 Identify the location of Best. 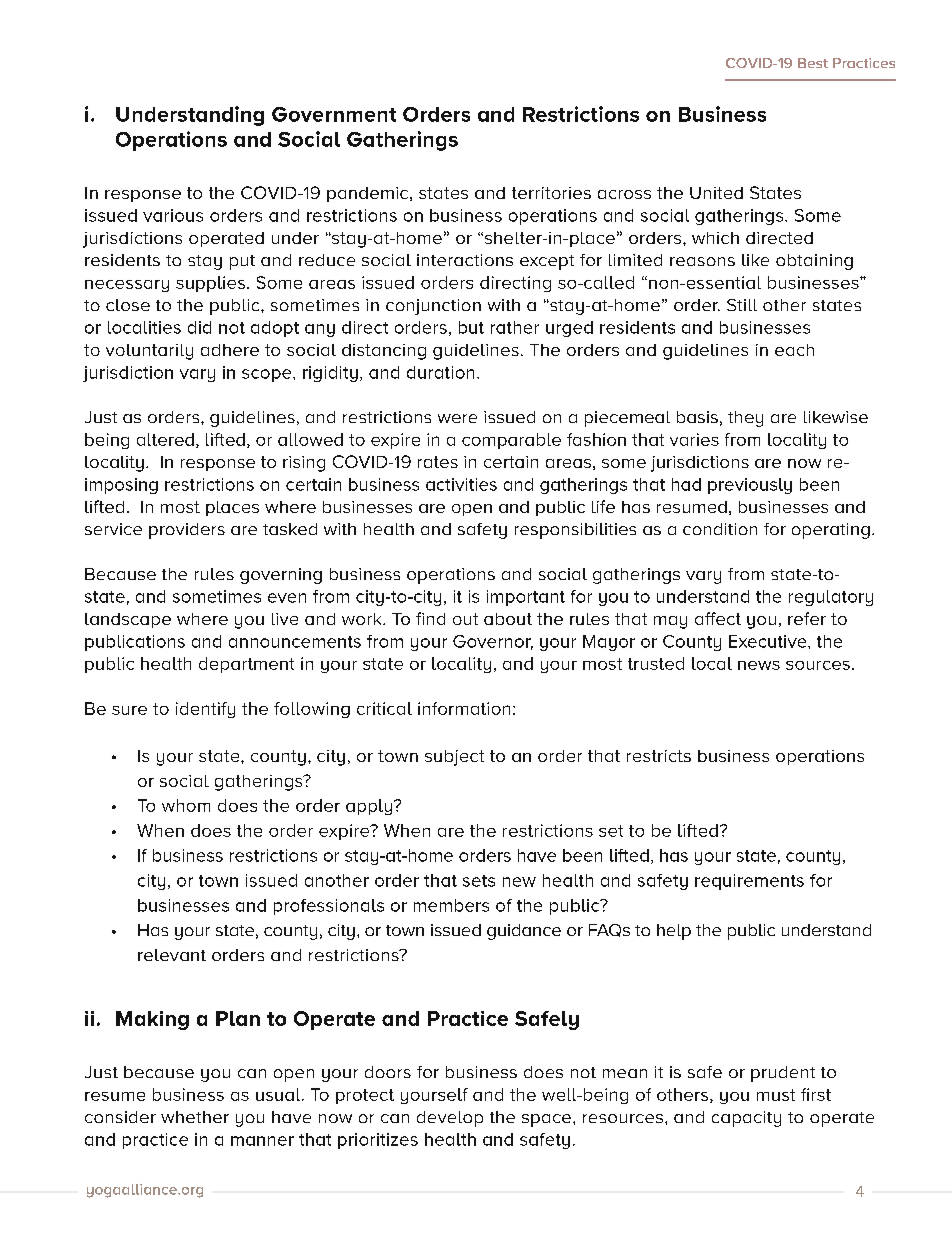
(813, 63).
